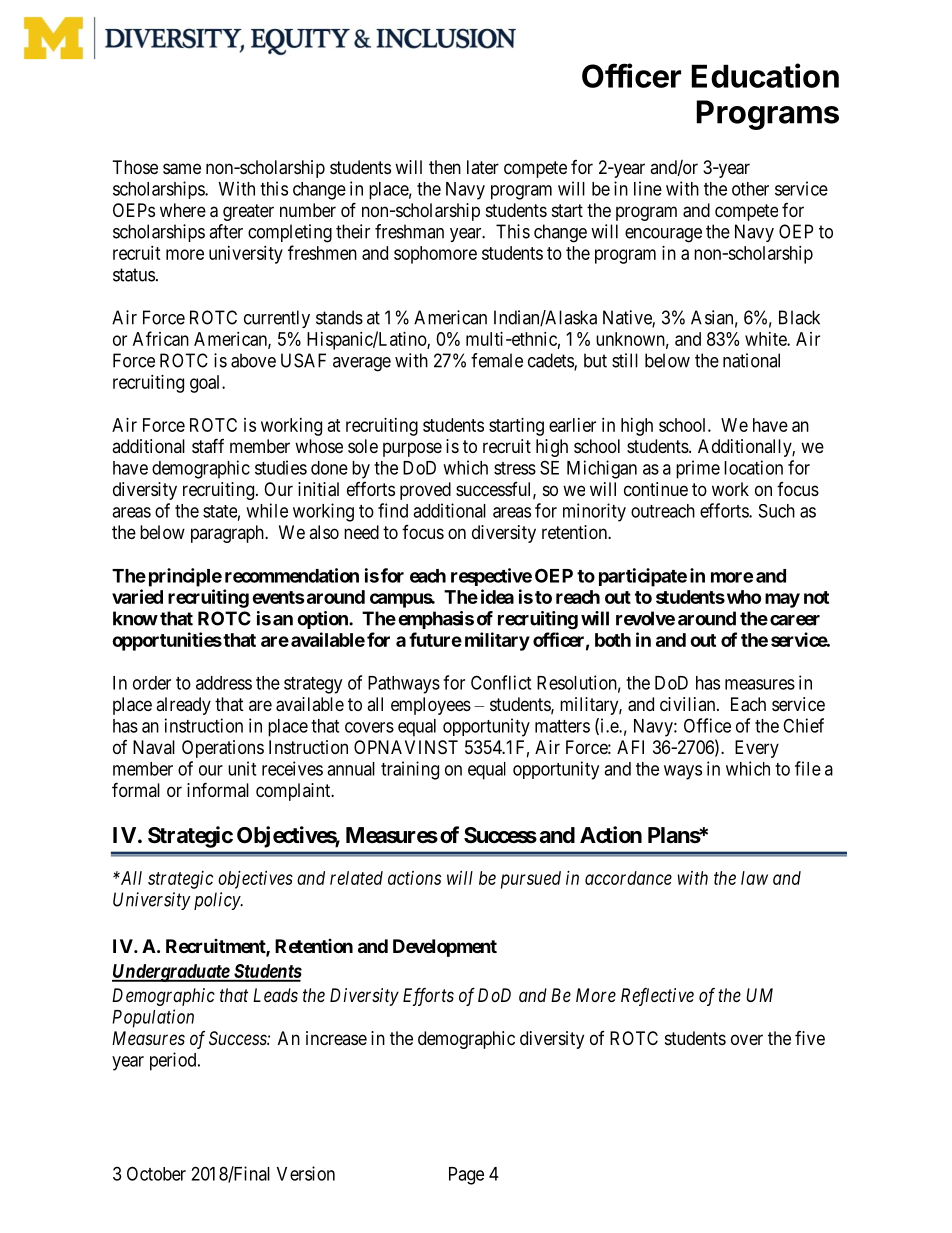 This screenshot has width=952, height=1233. Describe the element at coordinates (757, 749) in the screenshot. I see `Every` at that location.
